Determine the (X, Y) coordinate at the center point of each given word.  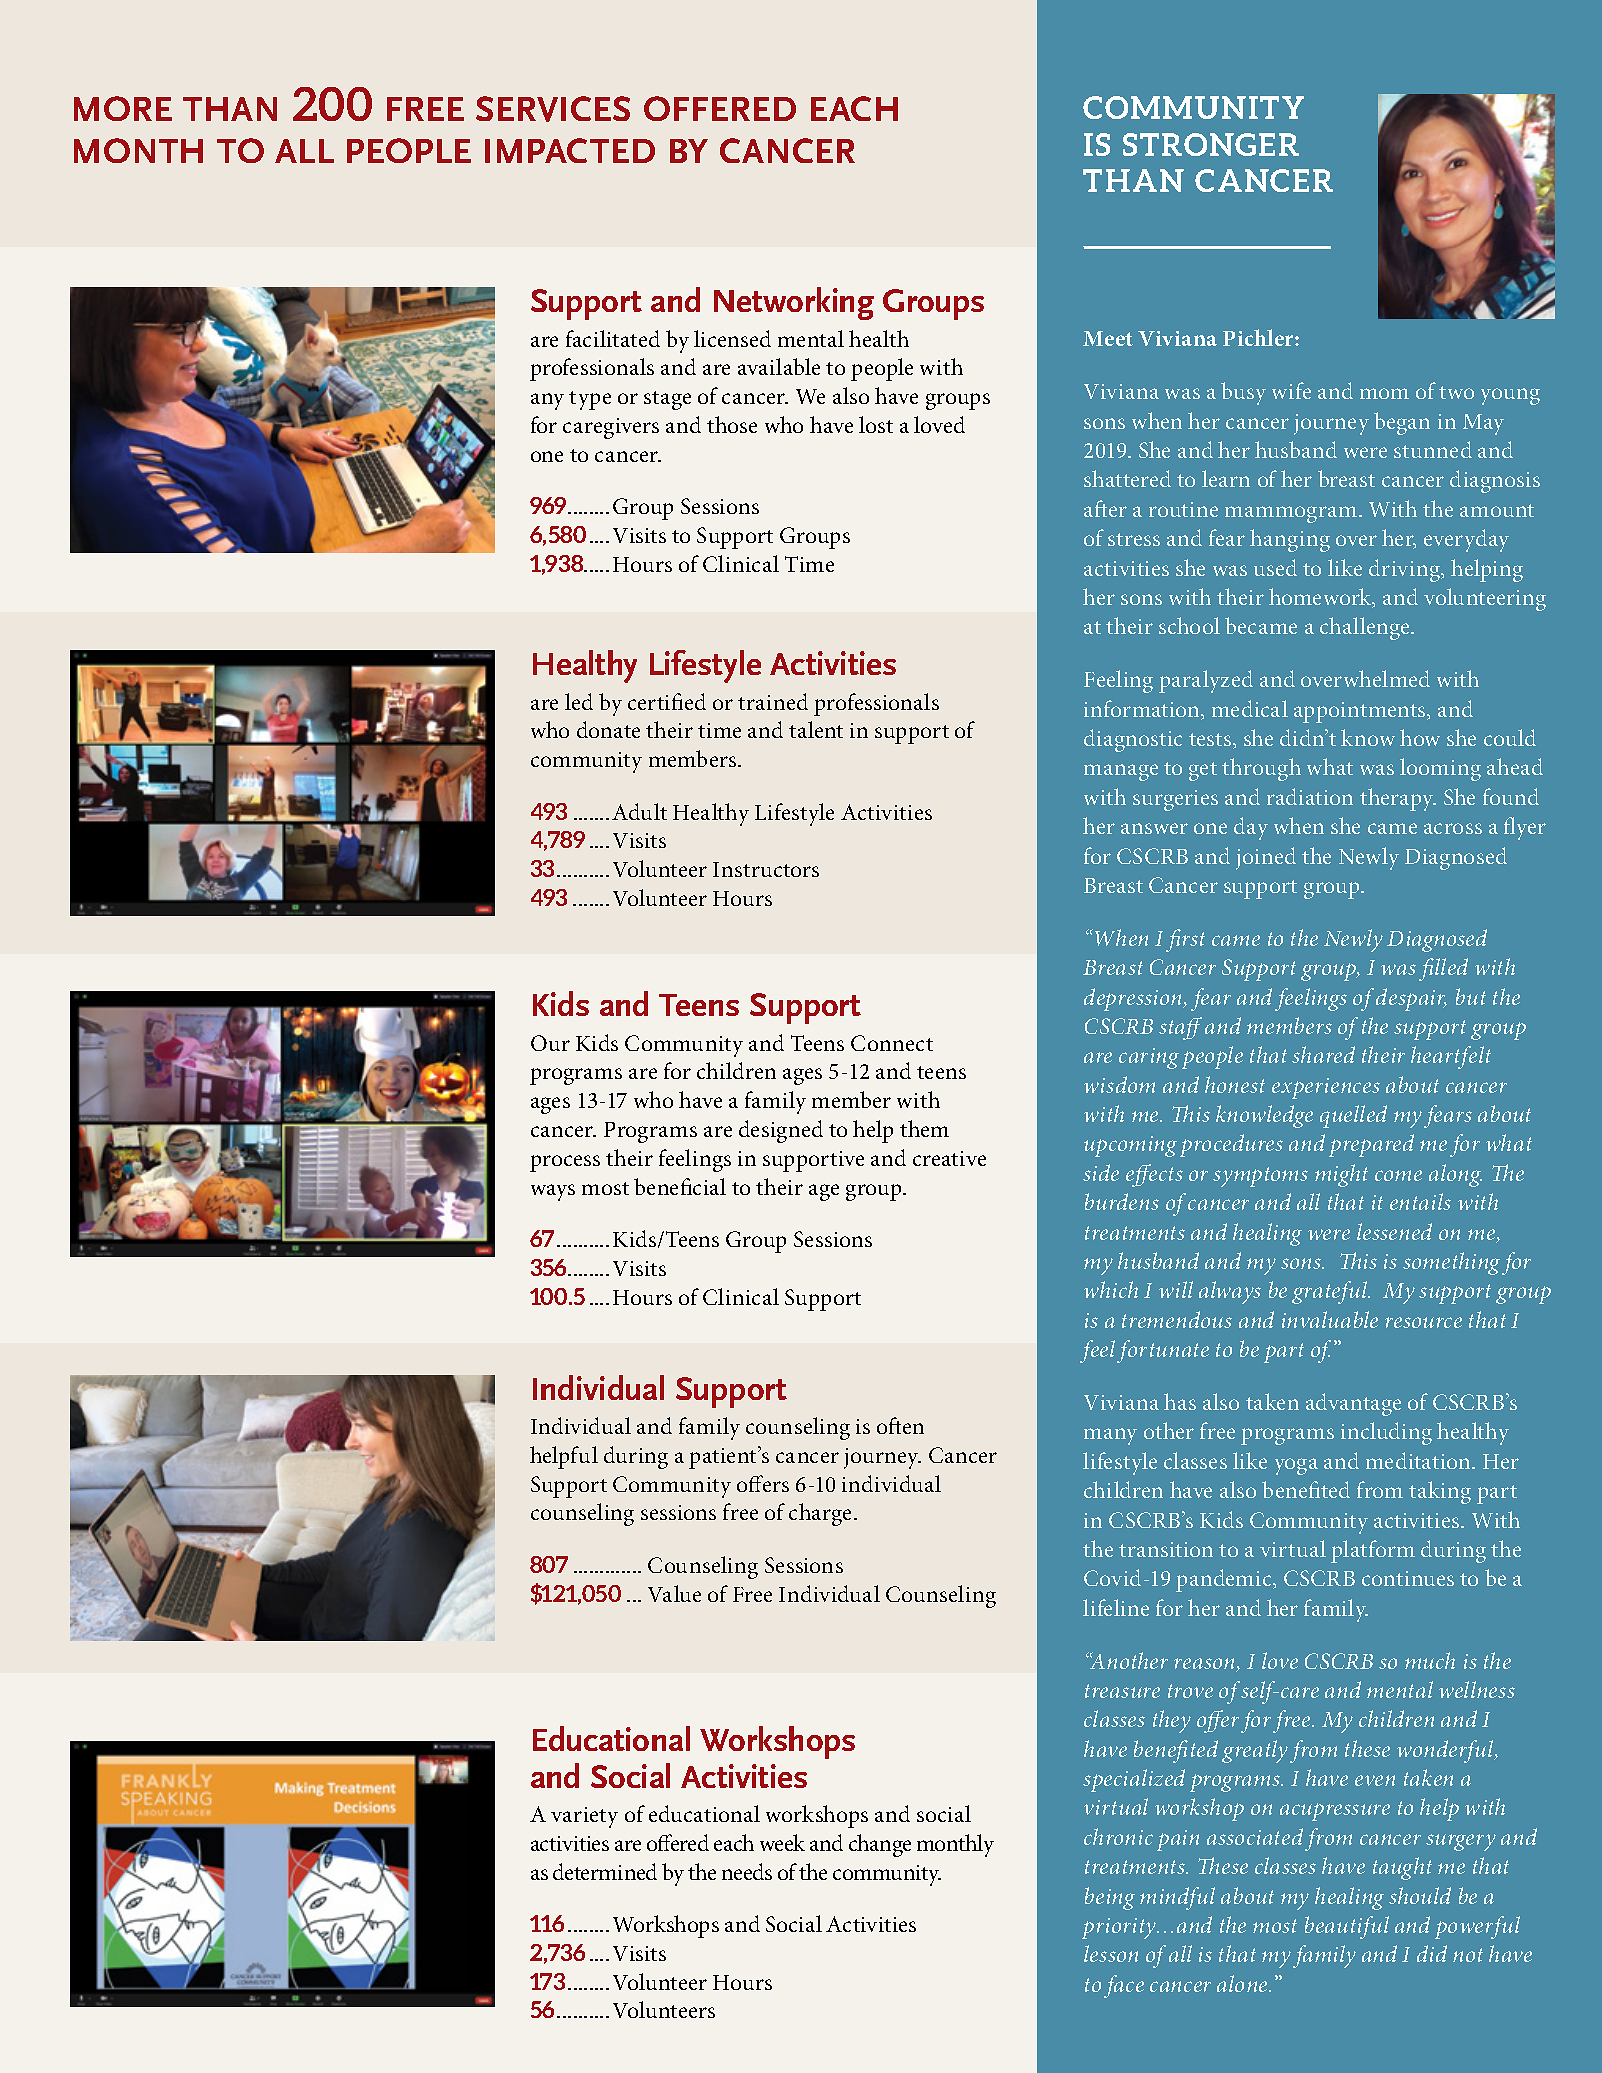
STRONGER (1211, 144)
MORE (123, 108)
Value (674, 1593)
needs (747, 1871)
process (565, 1163)
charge (822, 1514)
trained (773, 701)
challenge (1366, 628)
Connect (892, 1043)
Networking (794, 303)
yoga (1296, 1466)
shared (1323, 1054)
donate (608, 729)
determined (605, 1871)
